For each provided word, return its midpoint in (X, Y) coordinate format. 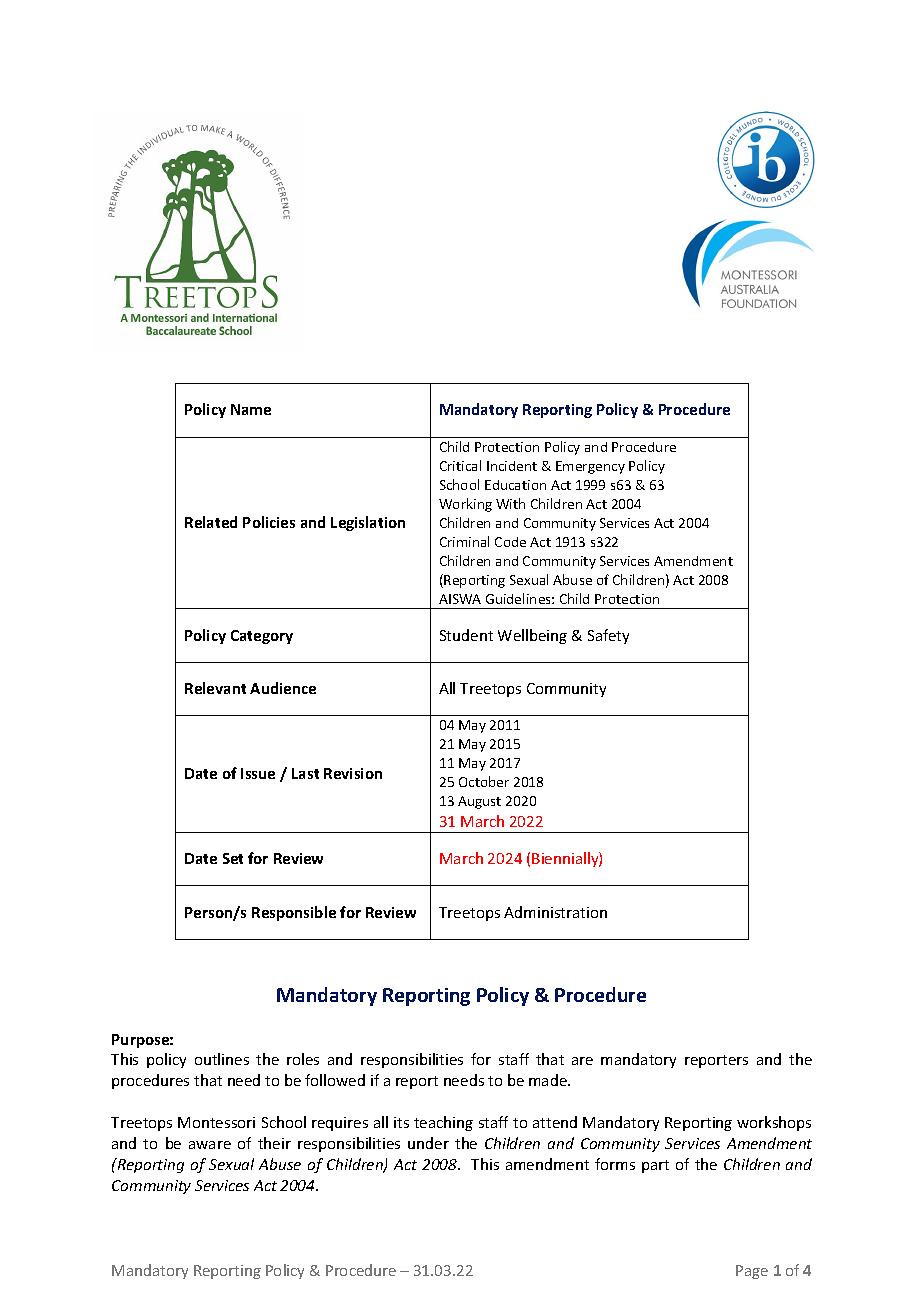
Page (752, 1272)
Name (251, 409)
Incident (512, 466)
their (274, 1143)
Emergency (590, 467)
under (428, 1143)
